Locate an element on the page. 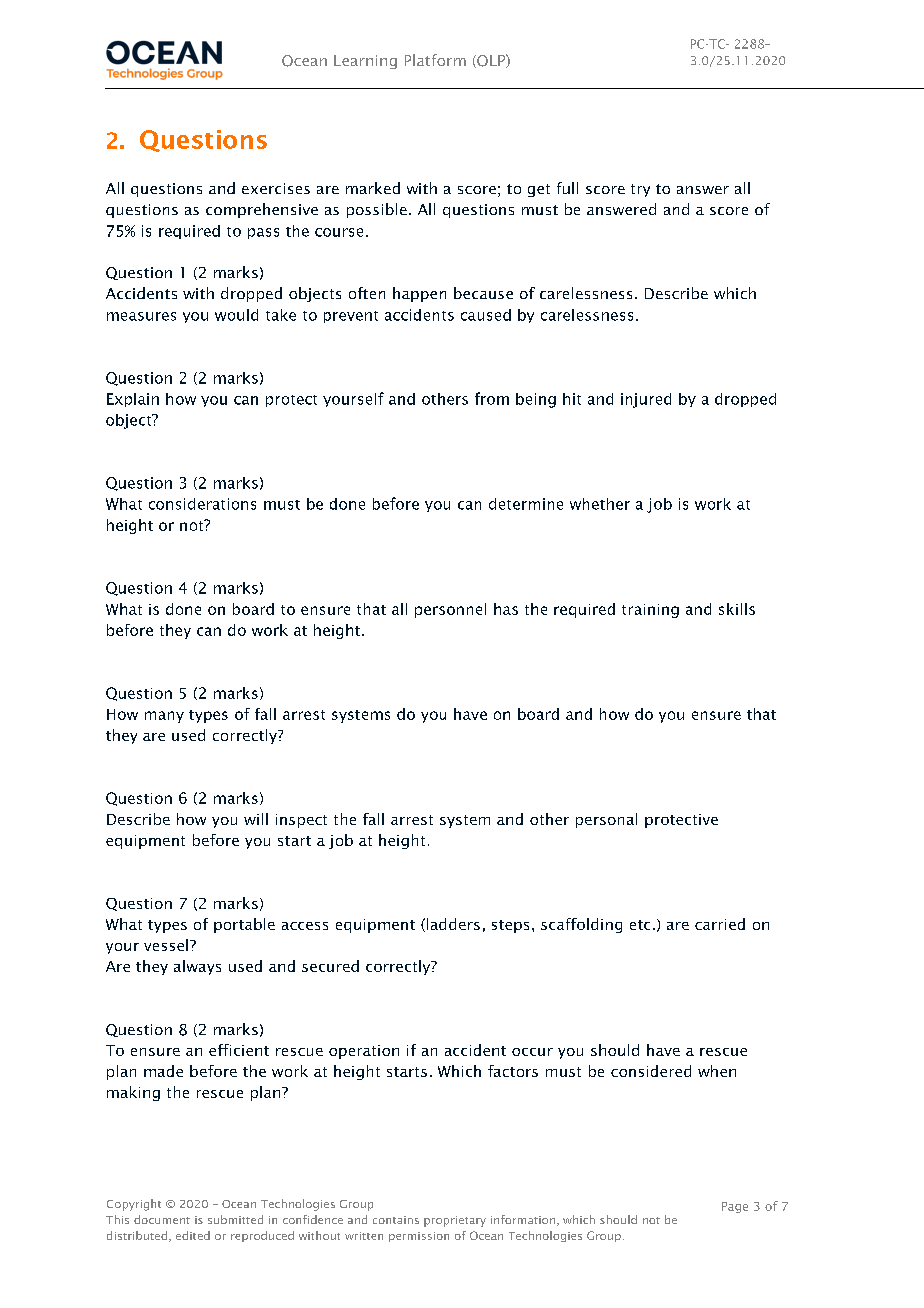 The width and height of the image is (924, 1308). many is located at coordinates (164, 717).
